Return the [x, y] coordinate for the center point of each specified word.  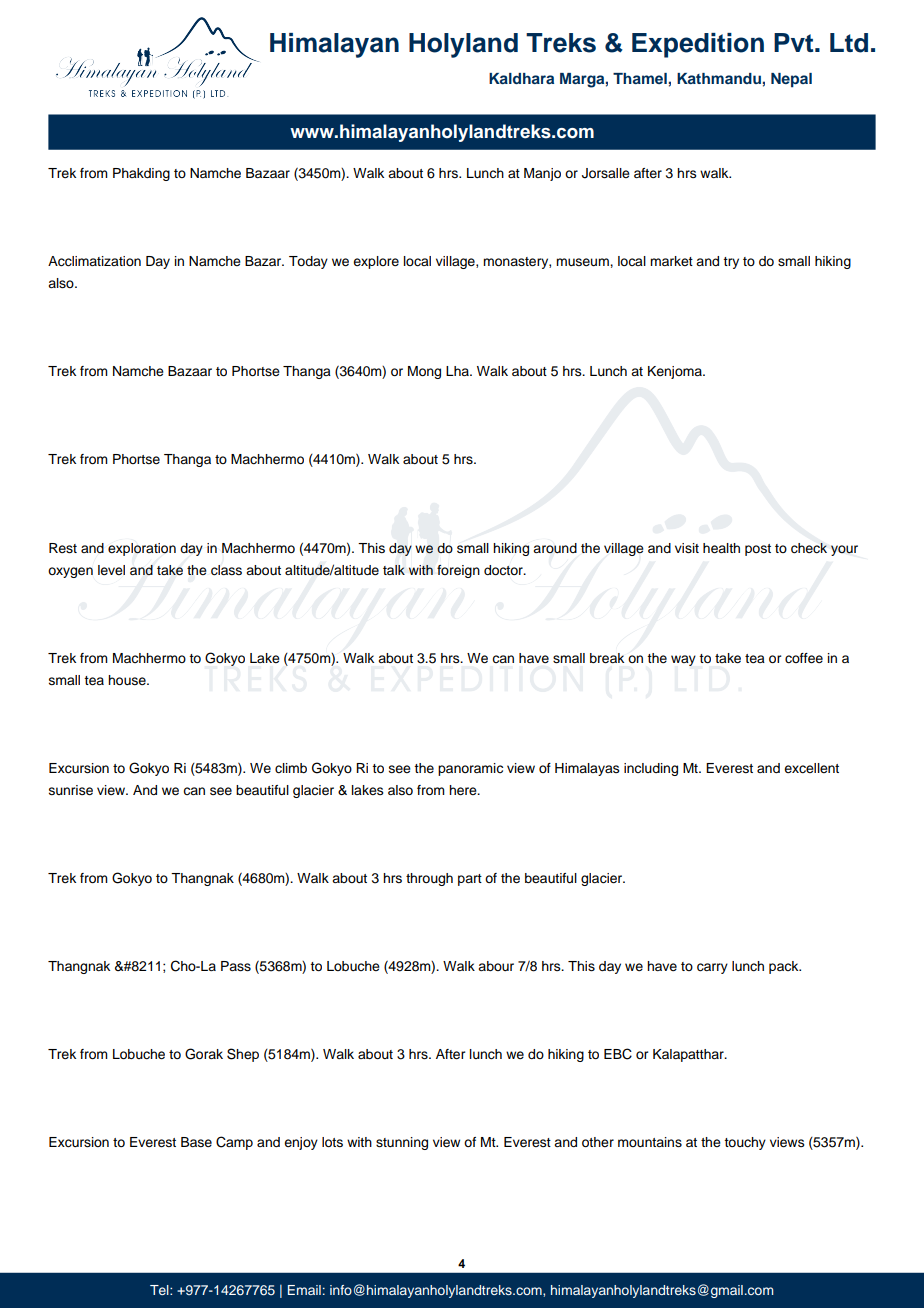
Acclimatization [94, 261]
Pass [236, 966]
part [470, 880]
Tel [160, 1290]
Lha [458, 371]
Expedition [698, 45]
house [128, 680]
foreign [458, 571]
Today [308, 262]
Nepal [791, 80]
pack [785, 967]
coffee [804, 658]
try [731, 263]
